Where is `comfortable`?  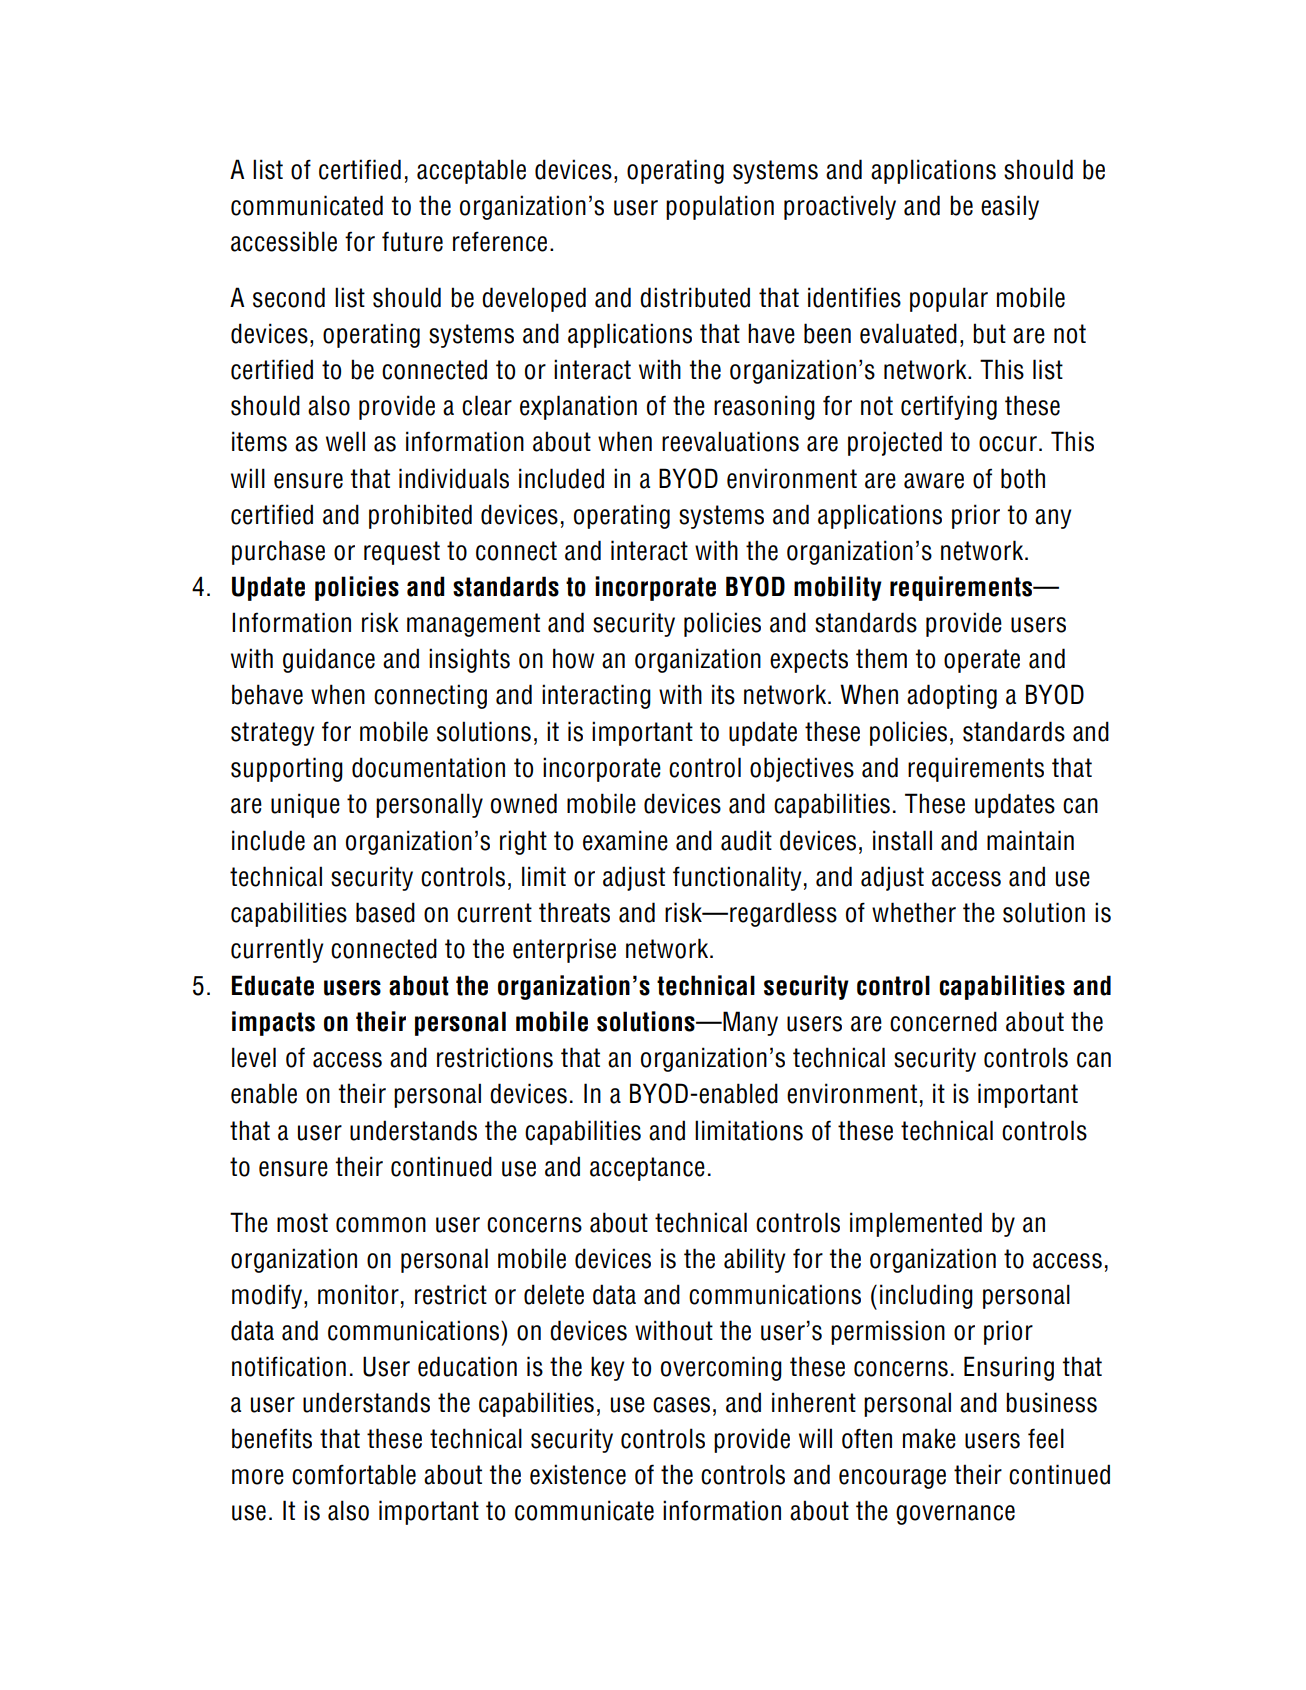 comfortable is located at coordinates (354, 1474).
